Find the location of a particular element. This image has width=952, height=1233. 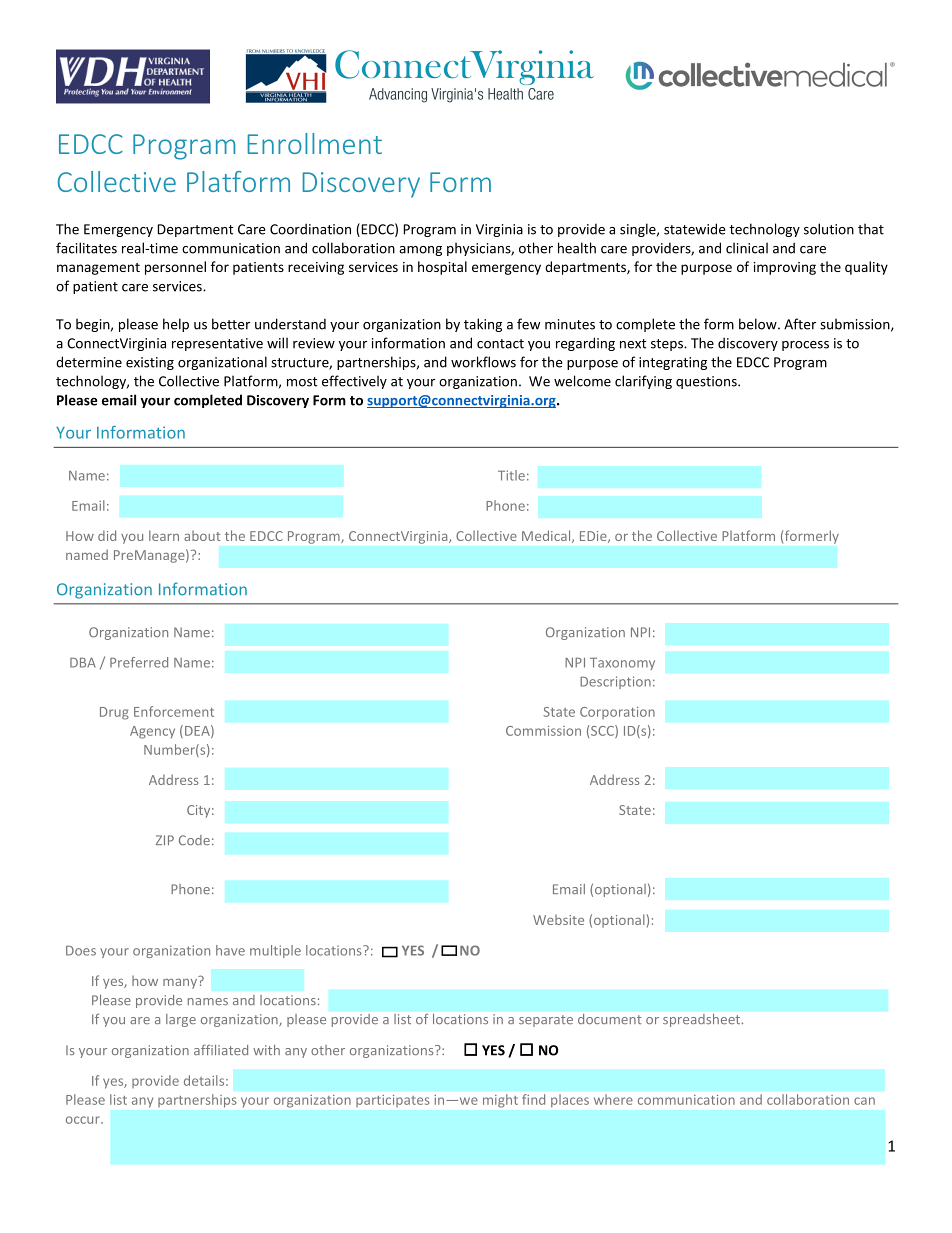

learn is located at coordinates (164, 535).
